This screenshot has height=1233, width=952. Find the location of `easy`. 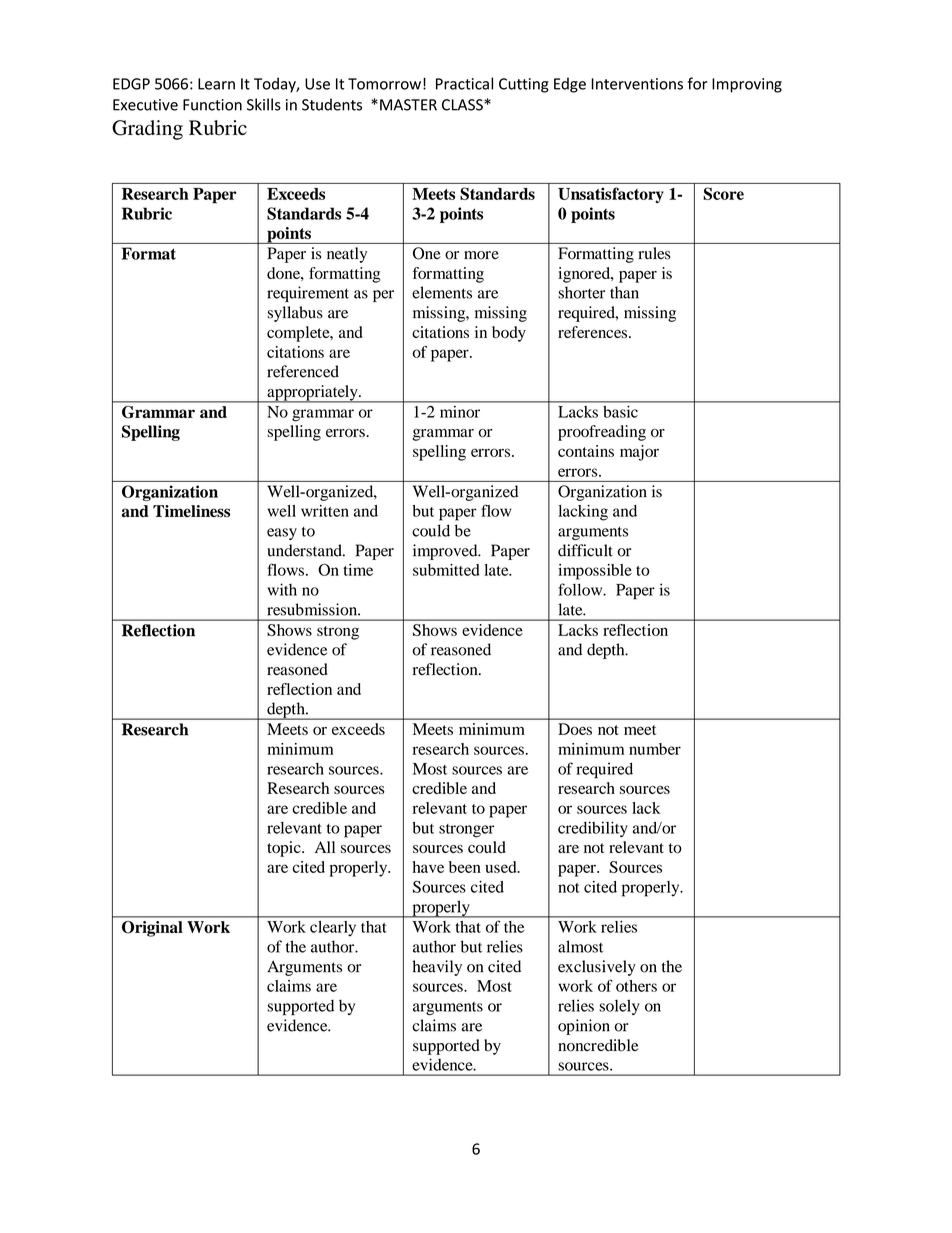

easy is located at coordinates (282, 534).
